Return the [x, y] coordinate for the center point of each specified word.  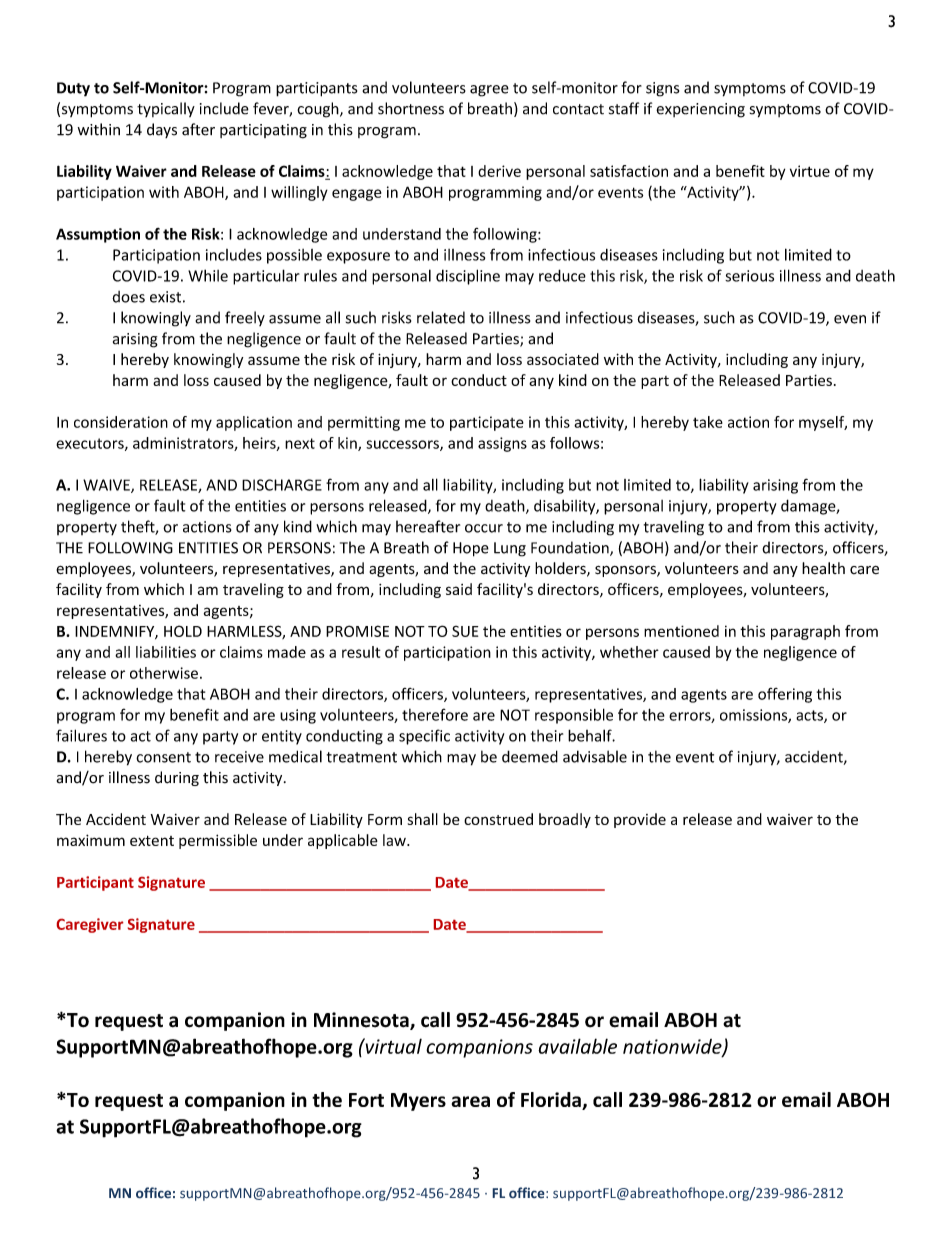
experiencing [700, 110]
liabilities [166, 652]
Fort [366, 1100]
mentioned [681, 631]
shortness [411, 108]
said [459, 589]
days [162, 130]
